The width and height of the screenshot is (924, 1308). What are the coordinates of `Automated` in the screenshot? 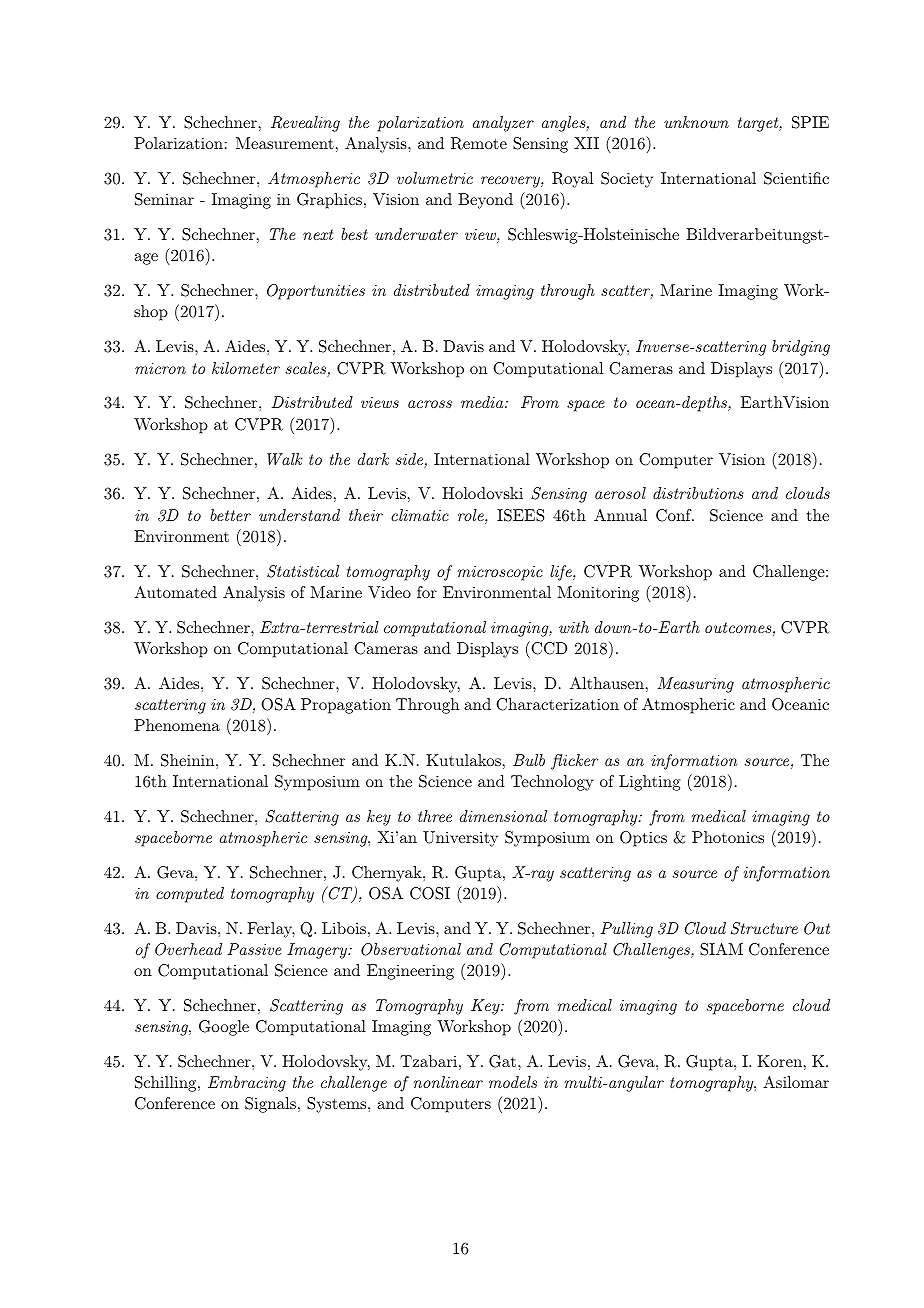 It's located at (175, 592).
